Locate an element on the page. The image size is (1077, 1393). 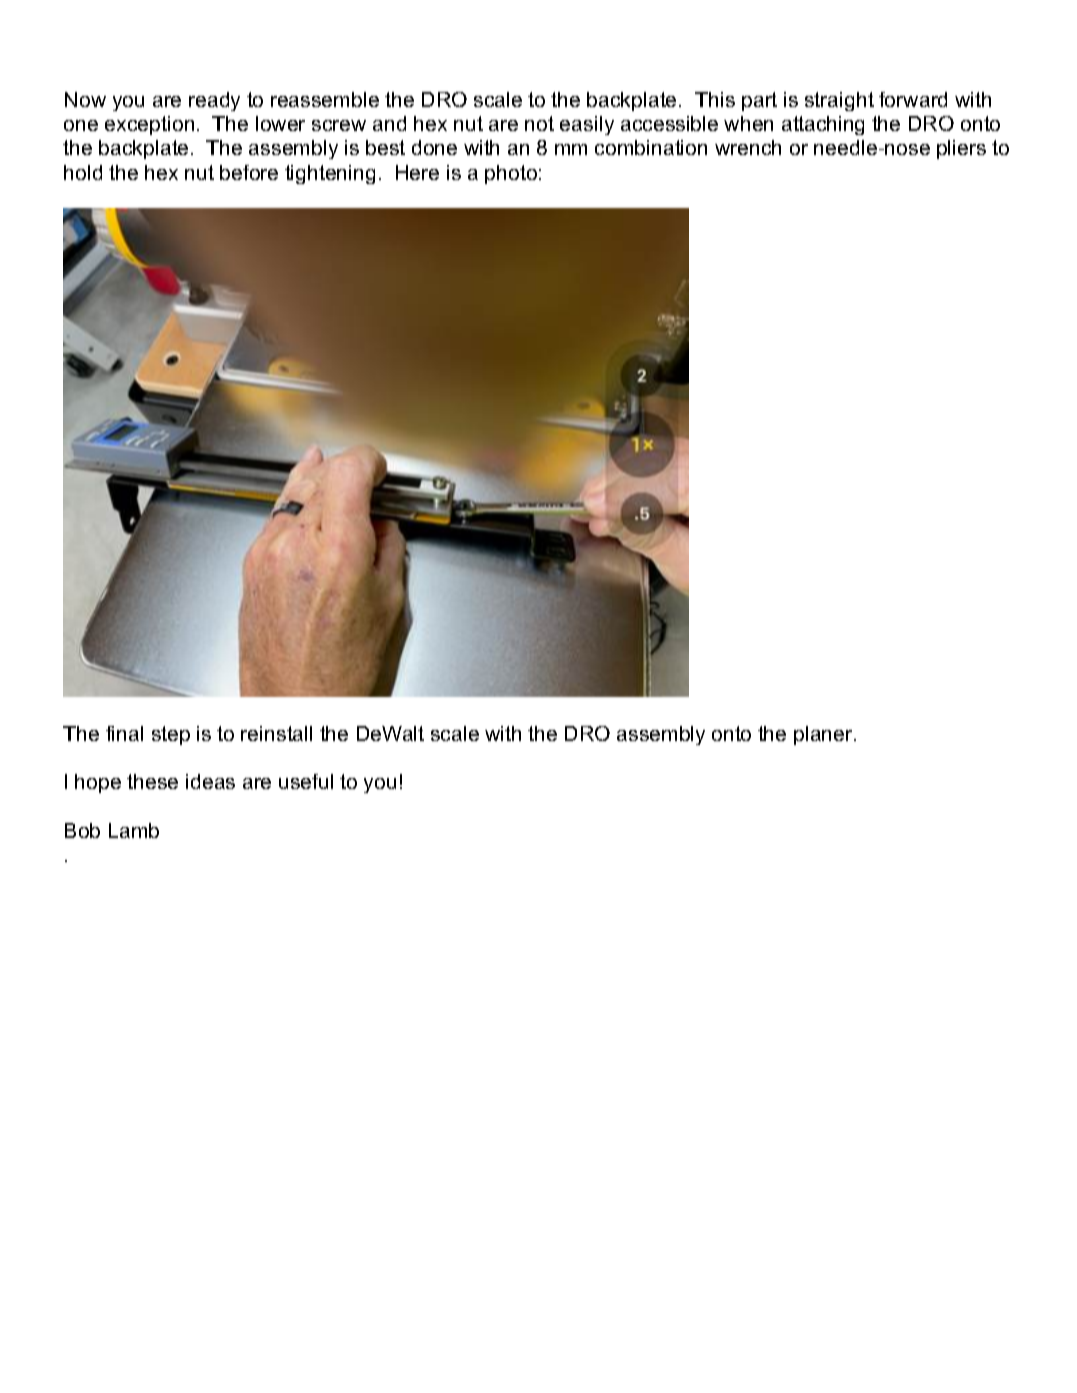
these is located at coordinates (152, 781).
